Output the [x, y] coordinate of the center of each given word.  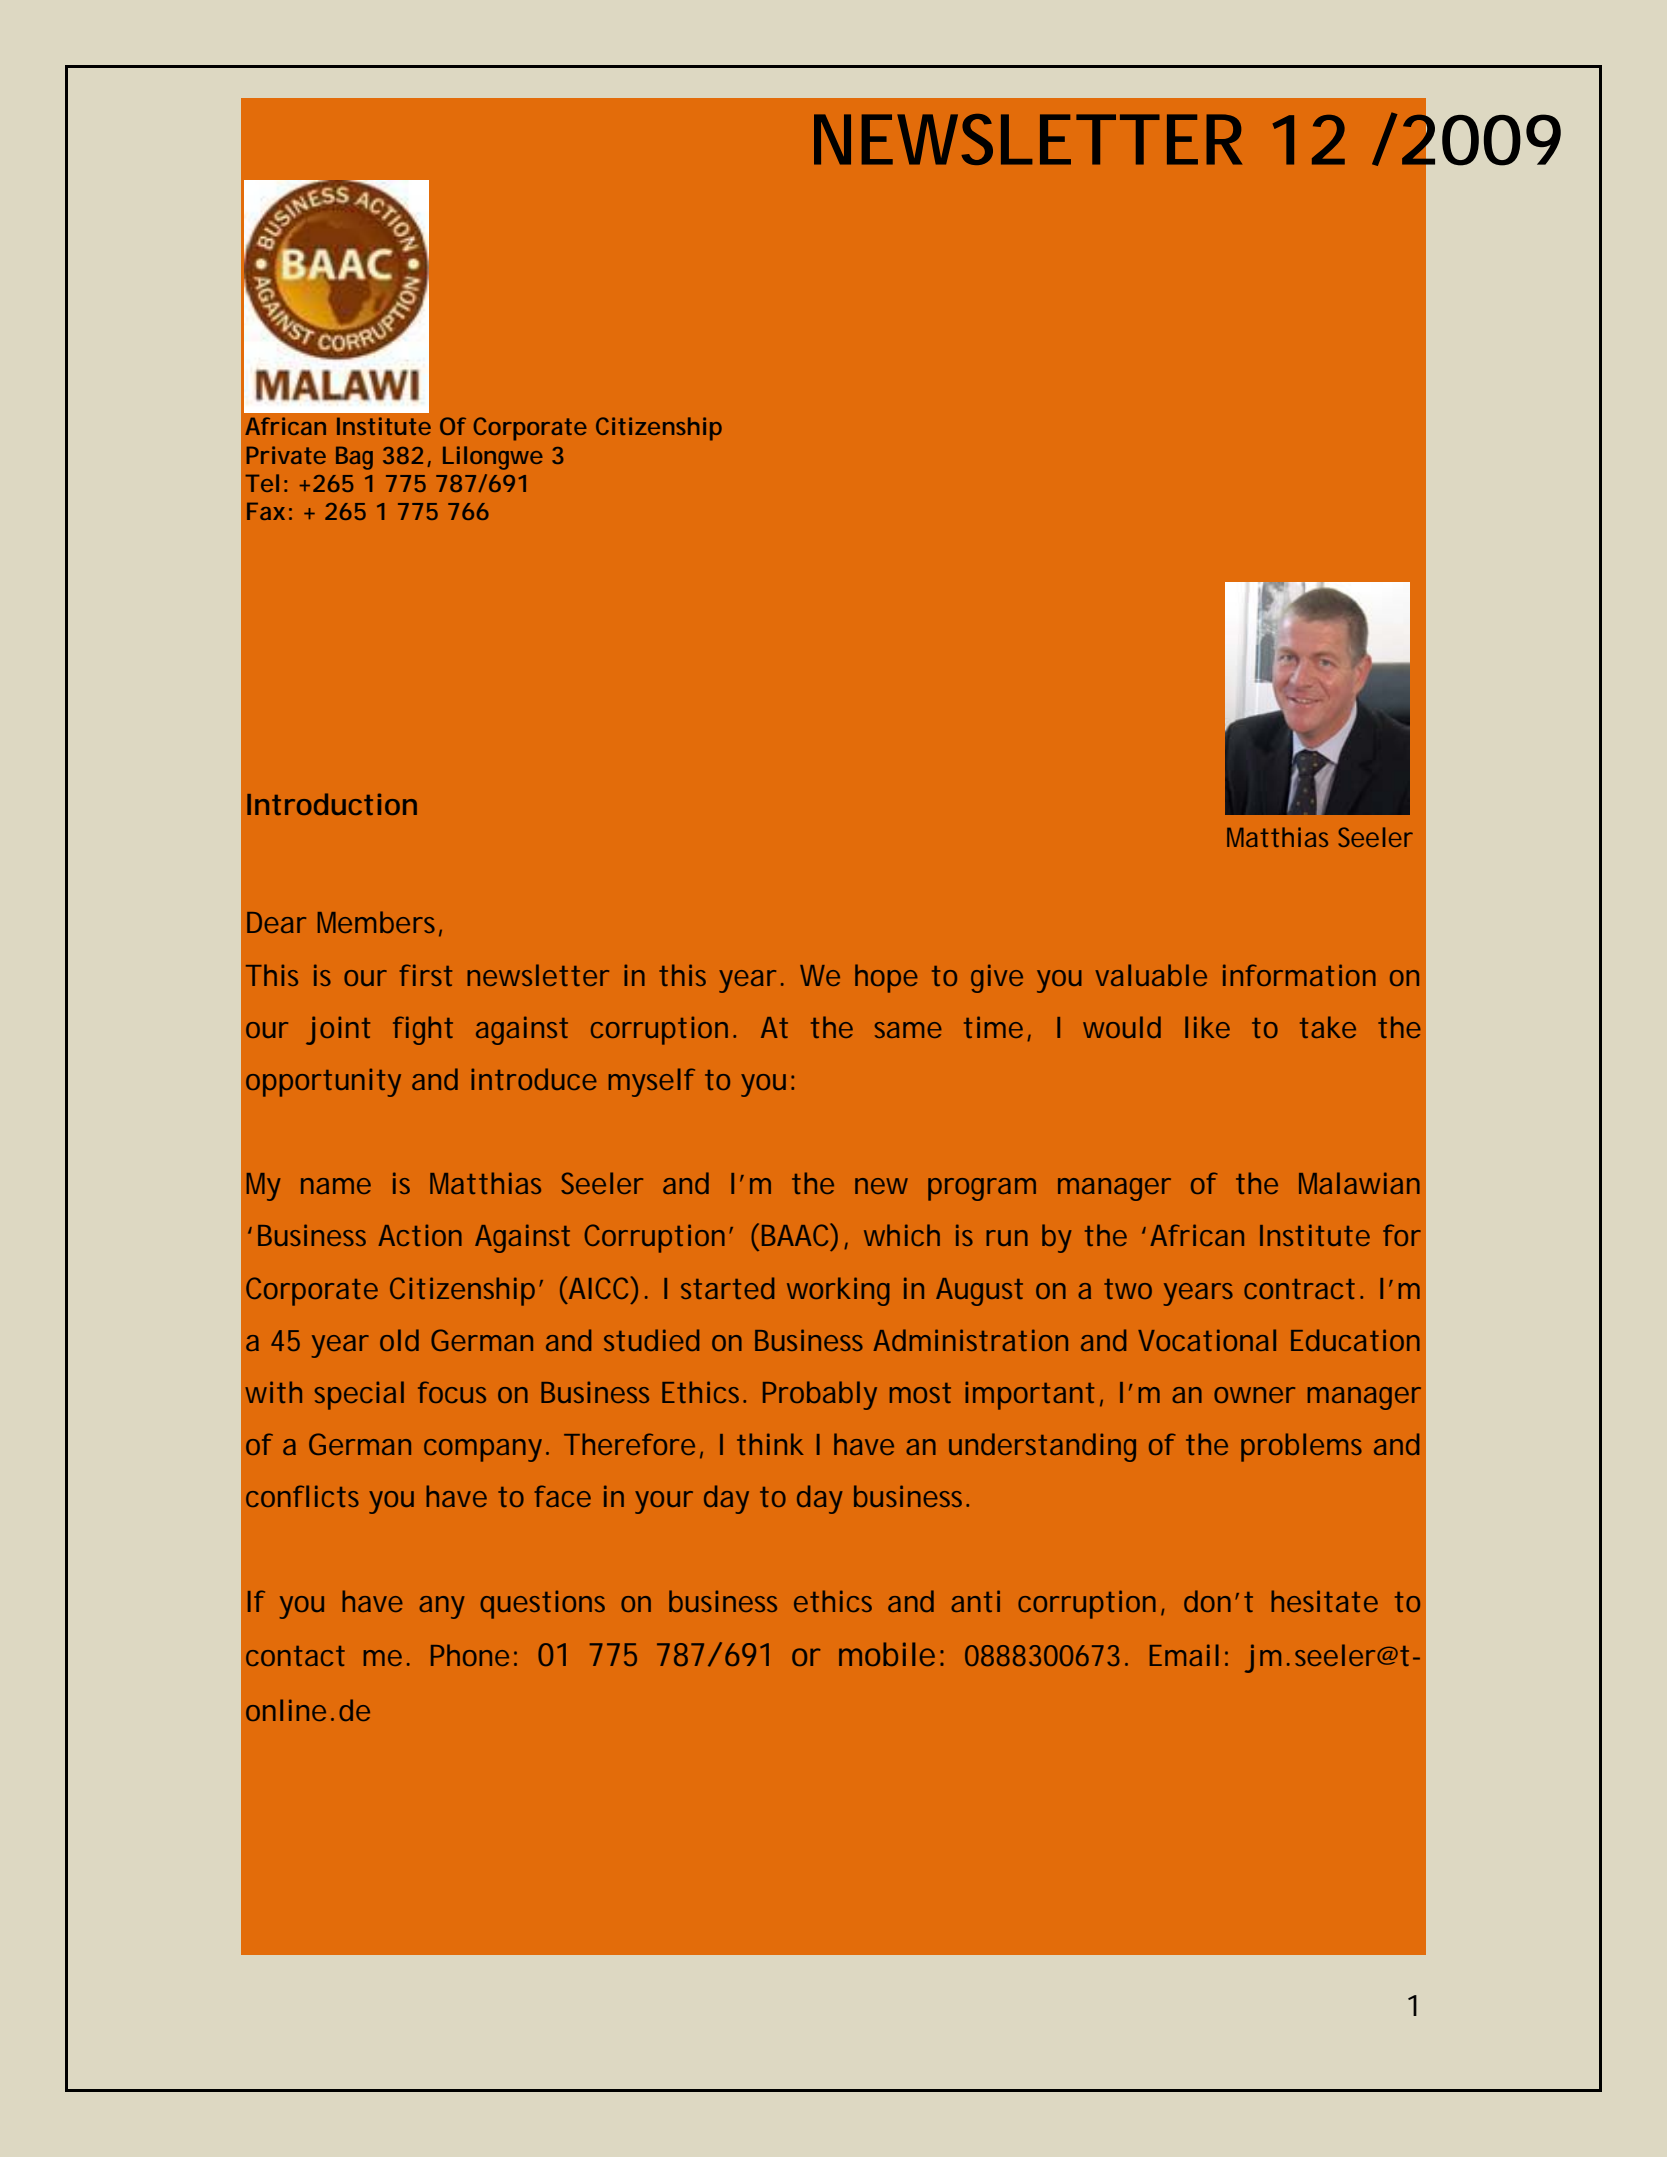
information [1299, 975]
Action [420, 1235]
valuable [1151, 975]
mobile [887, 1654]
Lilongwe [493, 458]
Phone [470, 1655]
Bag [354, 458]
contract [1299, 1289]
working [838, 1291]
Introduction [332, 804]
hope [886, 978]
